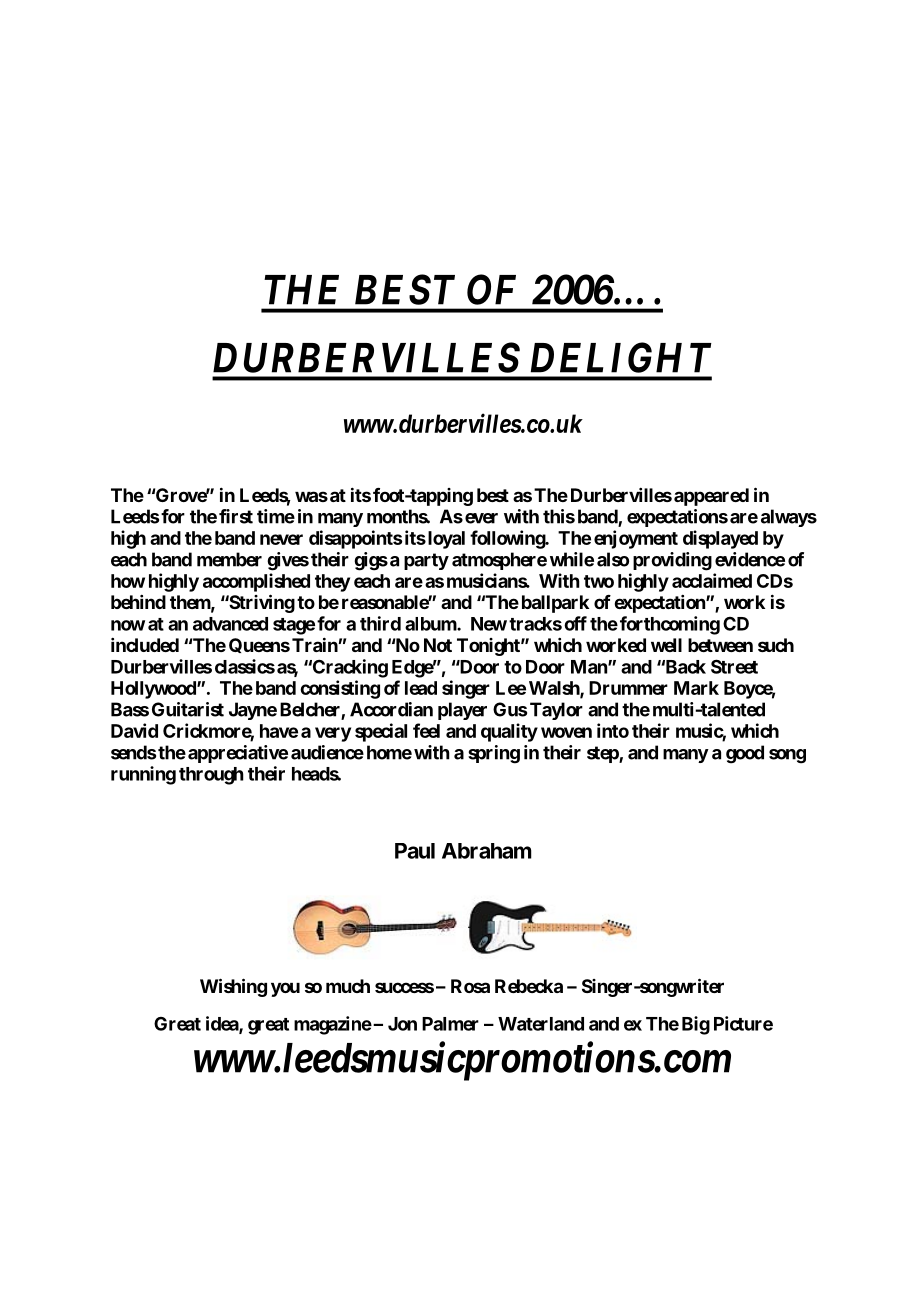  I want to click on appeared, so click(711, 497).
